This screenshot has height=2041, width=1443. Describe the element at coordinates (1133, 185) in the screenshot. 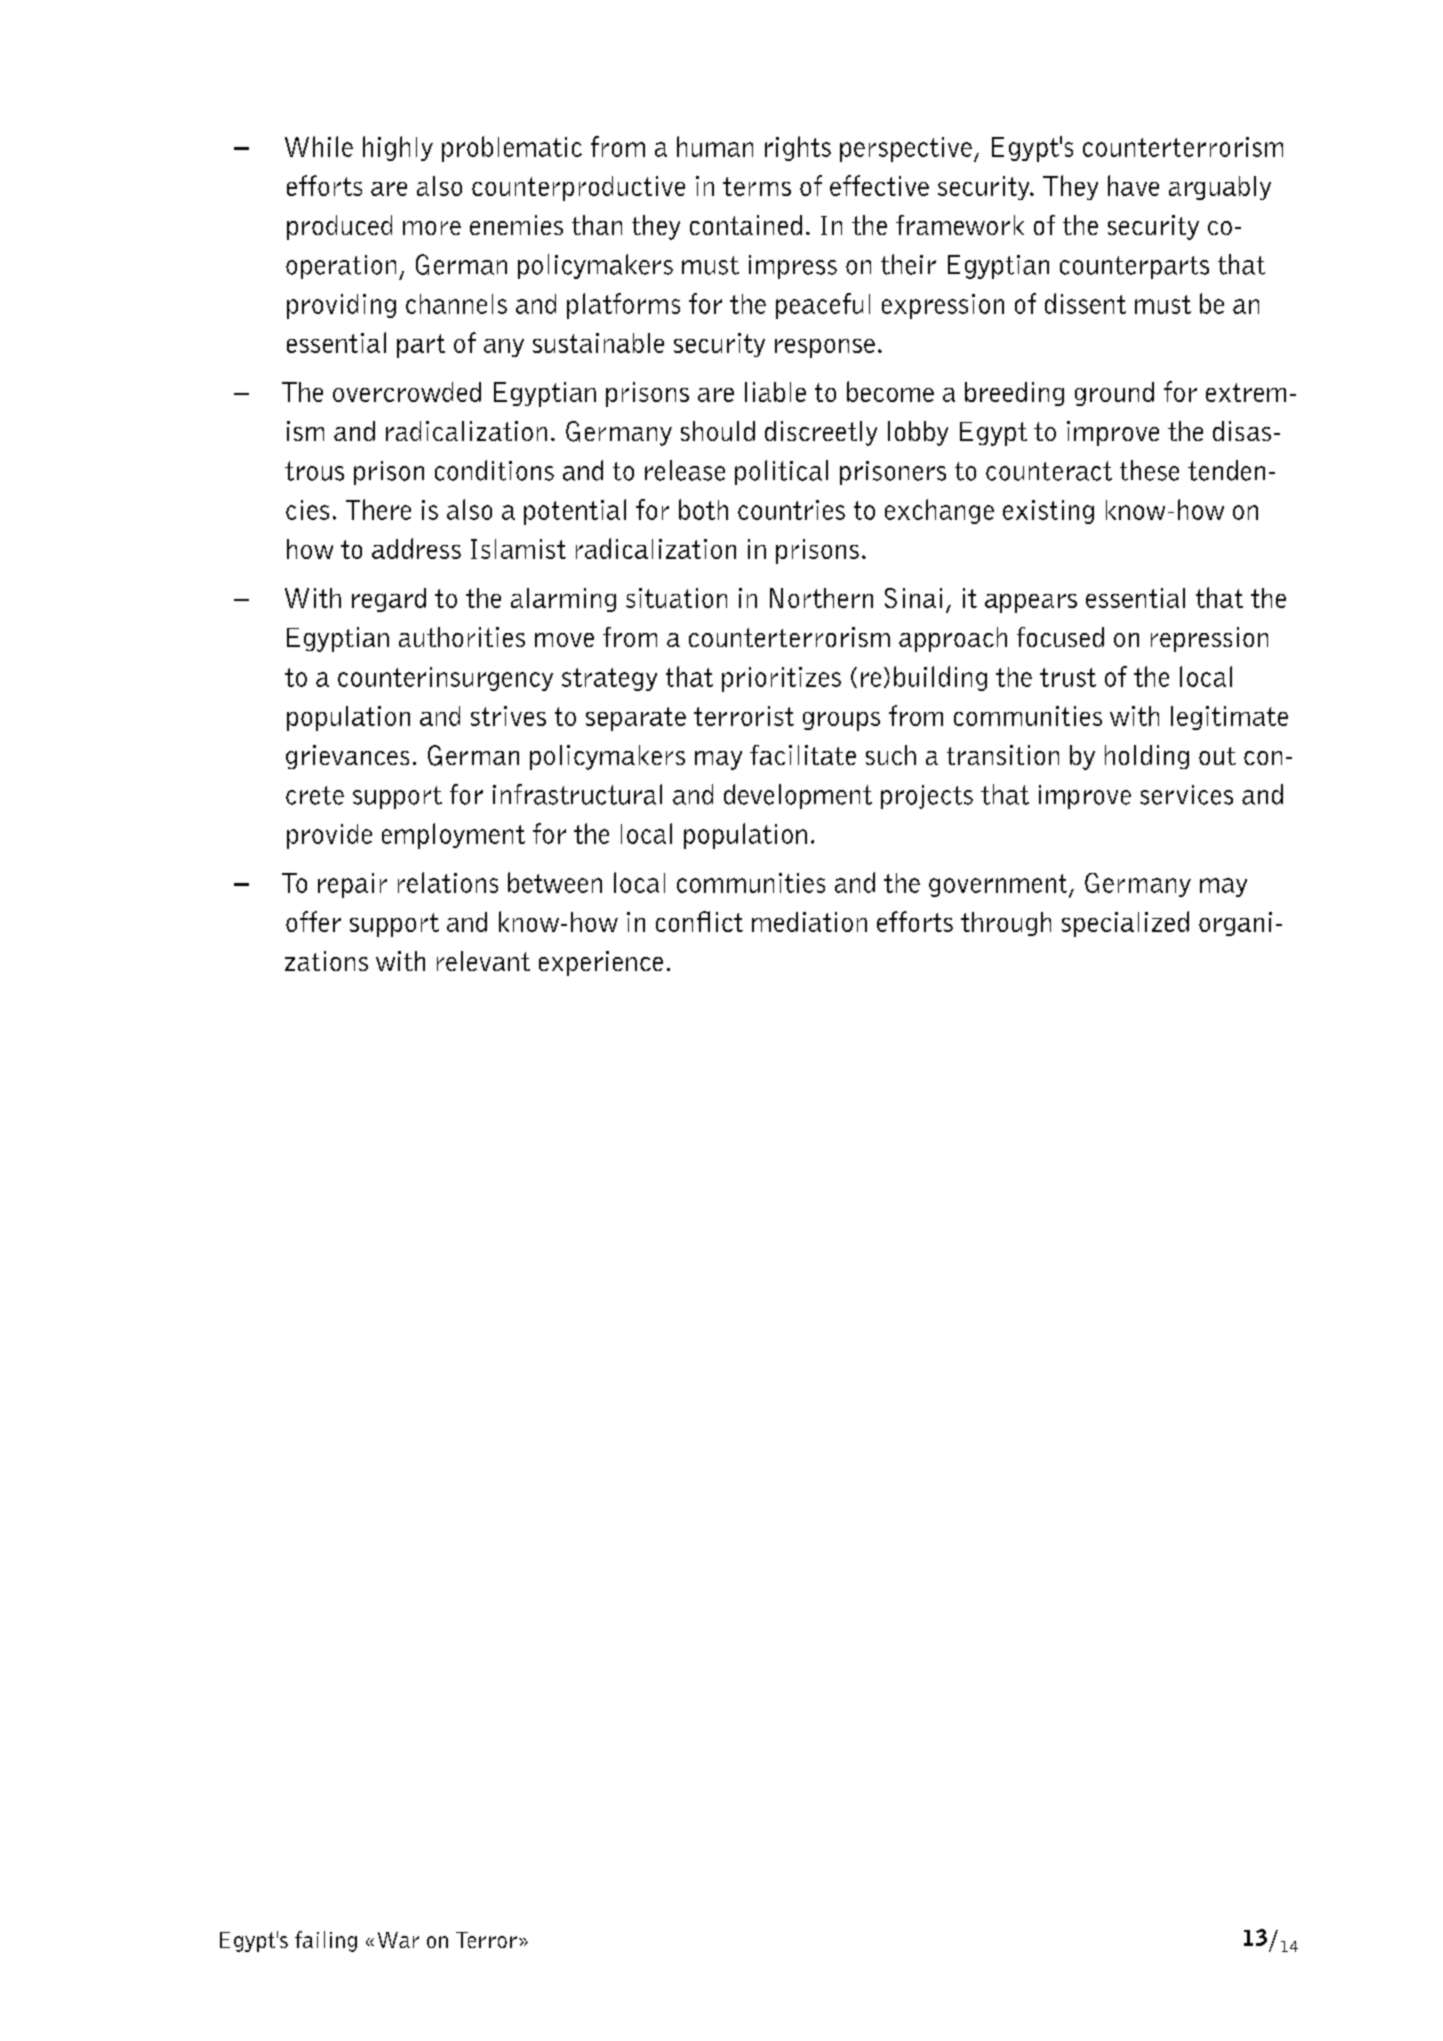

I see `have` at that location.
